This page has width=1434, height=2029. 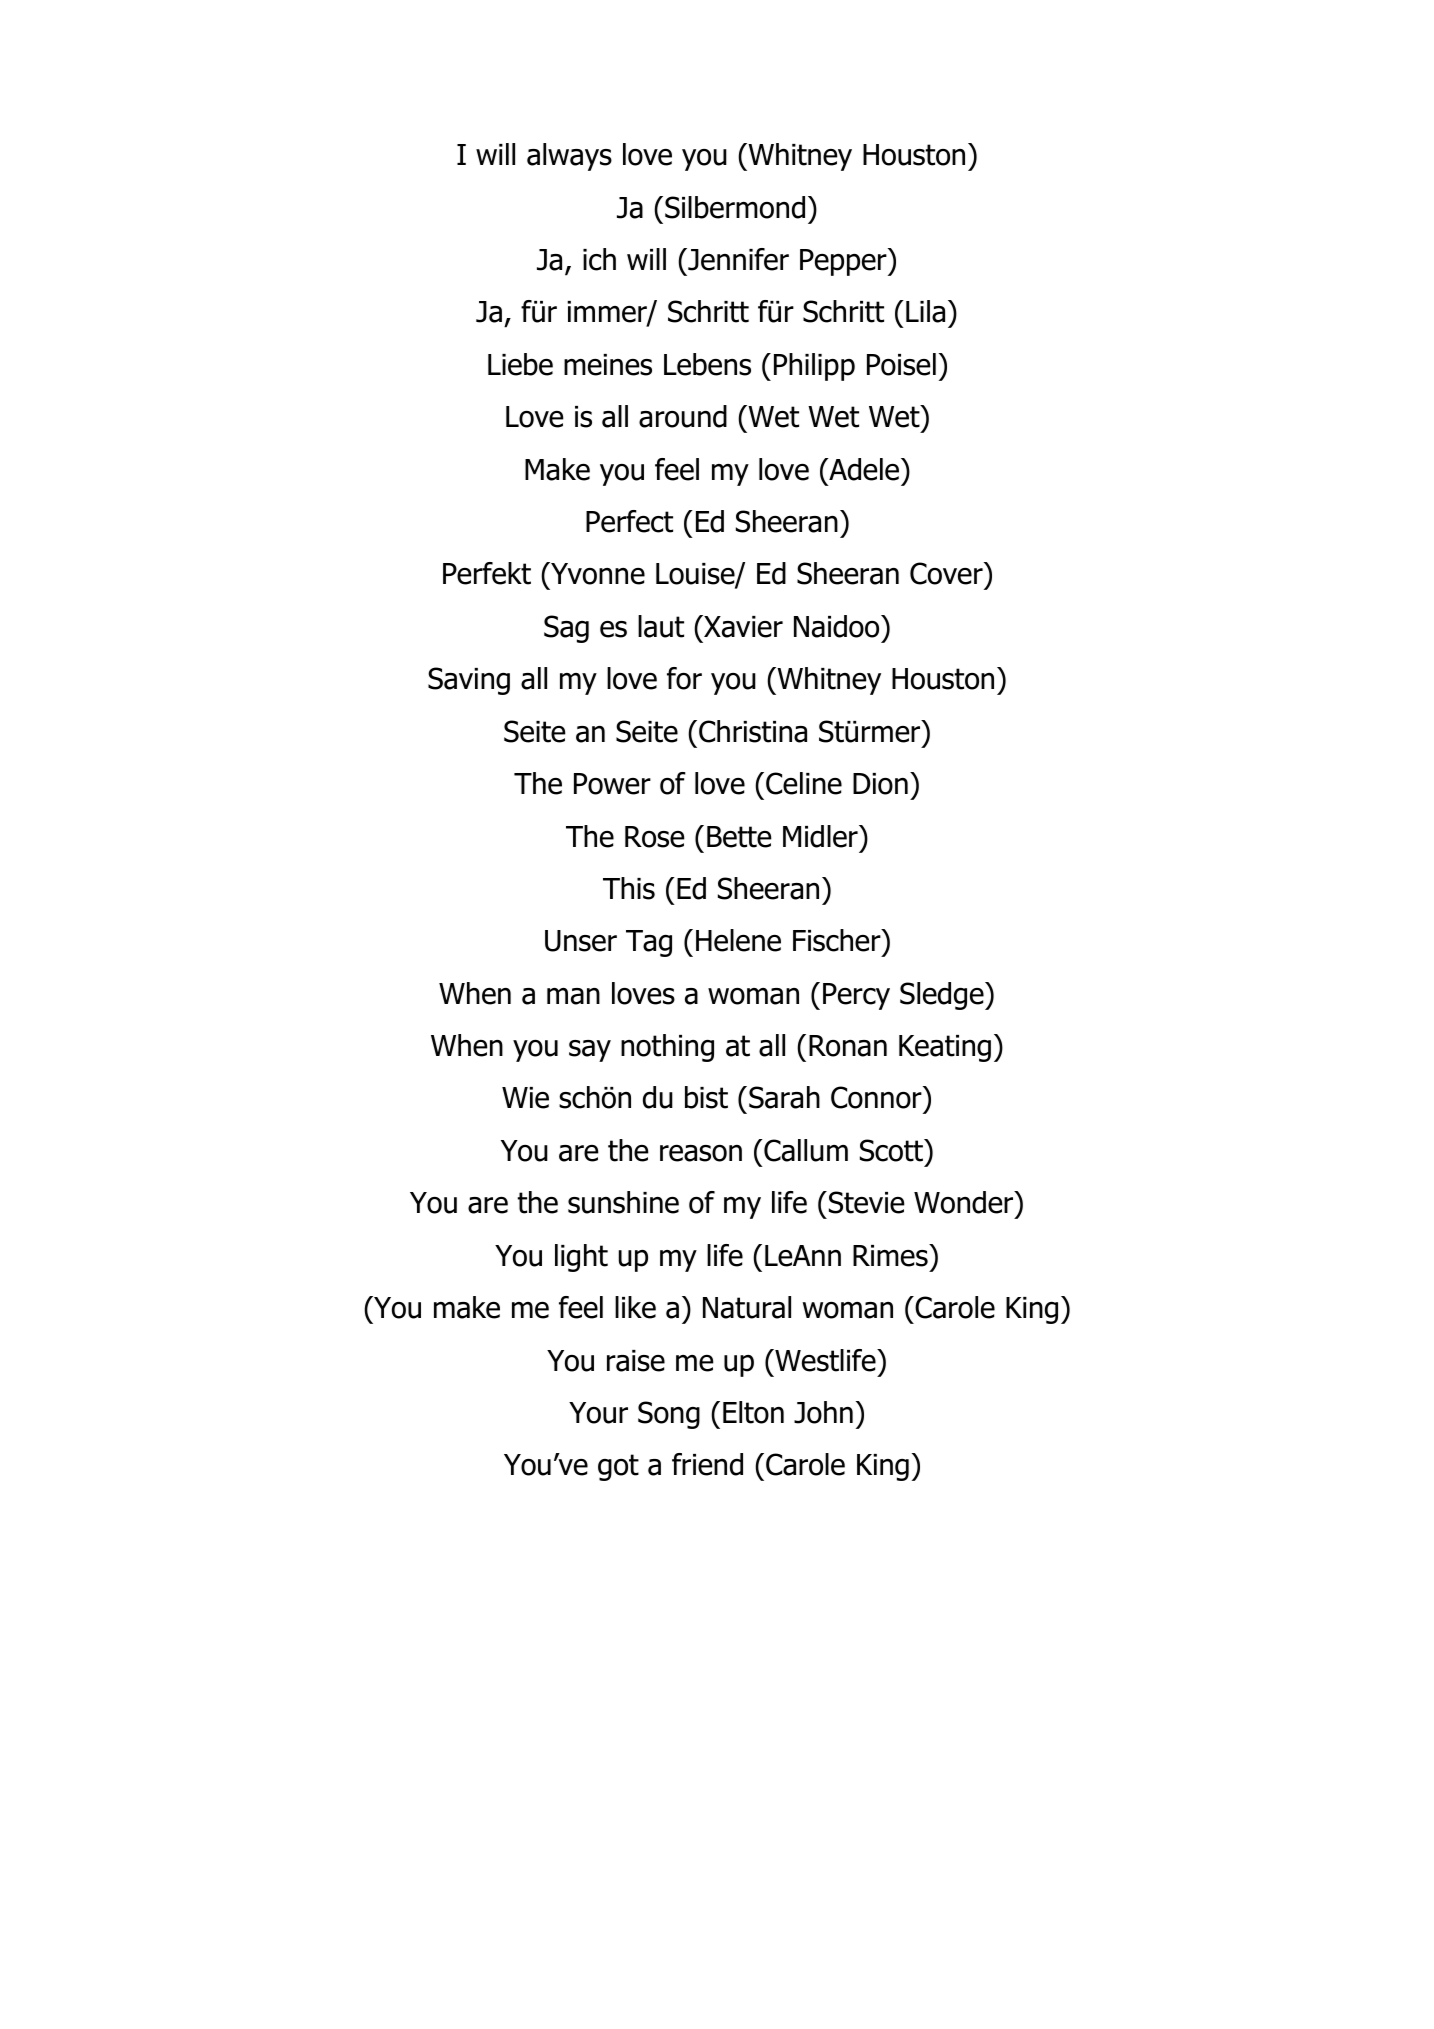 What do you see at coordinates (925, 311) in the page?
I see `Lila` at bounding box center [925, 311].
